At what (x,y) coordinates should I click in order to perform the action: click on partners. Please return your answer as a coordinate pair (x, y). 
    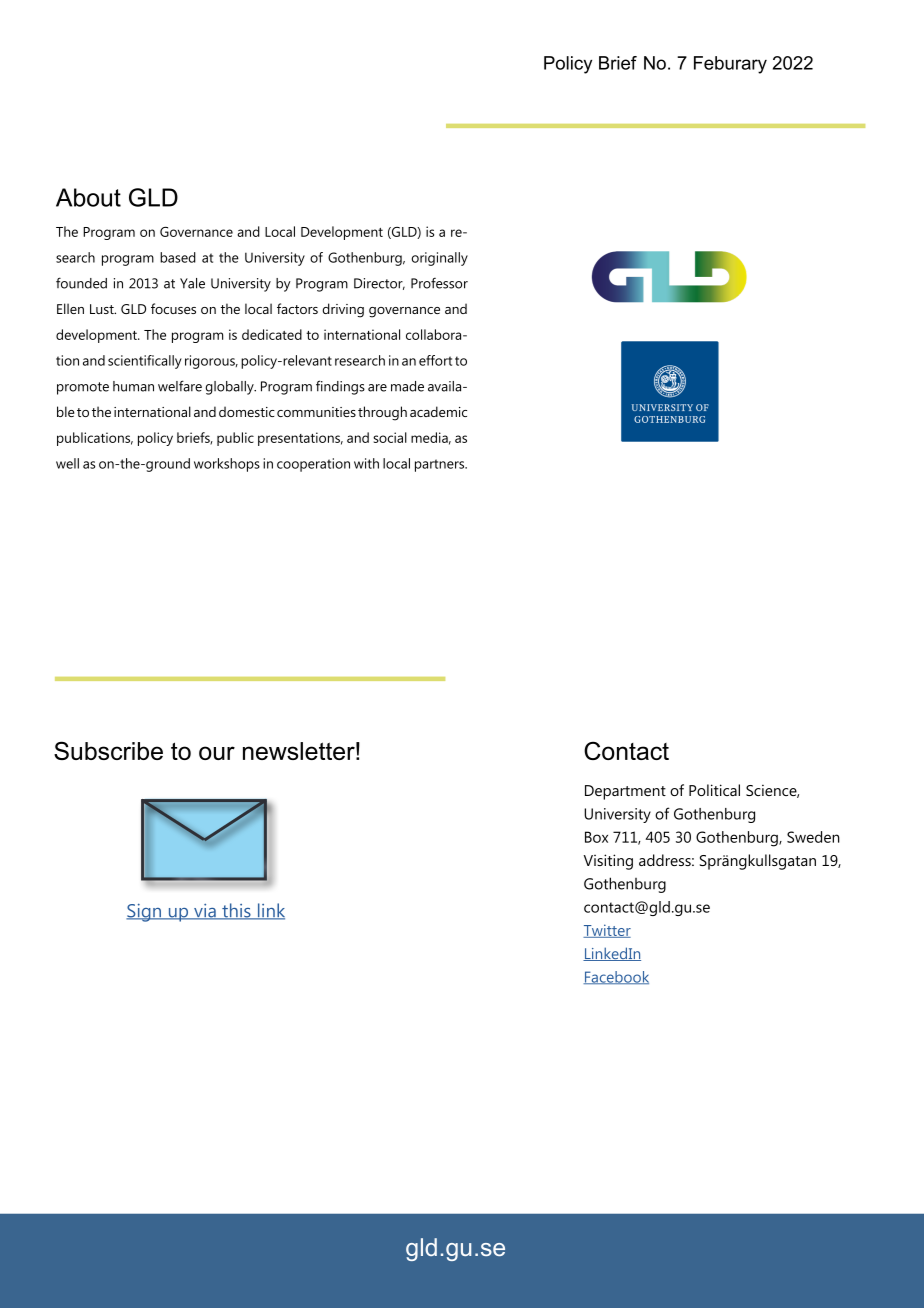
    Looking at the image, I should click on (441, 465).
